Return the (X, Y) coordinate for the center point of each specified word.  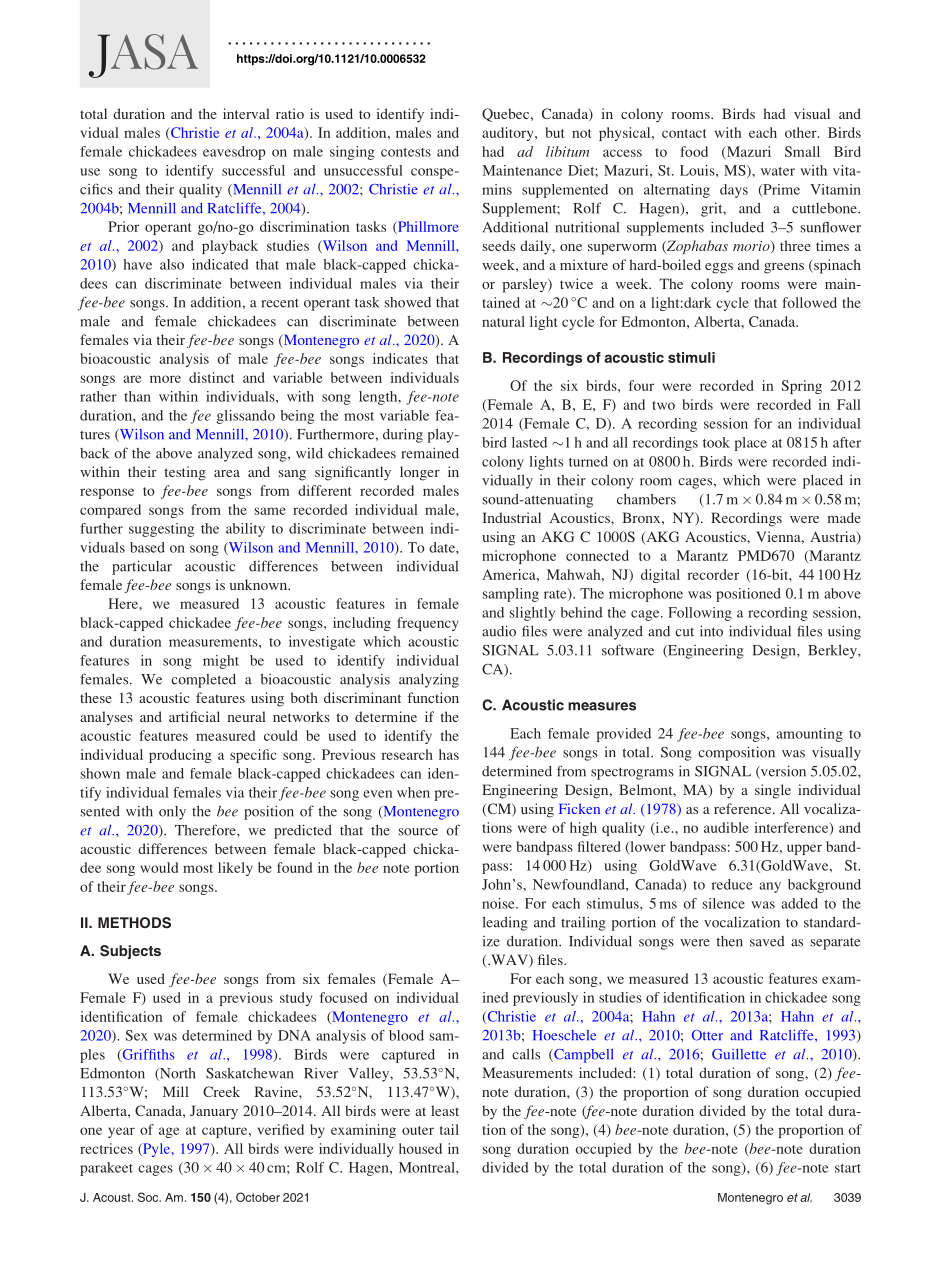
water (778, 171)
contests (406, 152)
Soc (149, 1197)
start (848, 1168)
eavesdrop (234, 153)
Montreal (428, 1167)
